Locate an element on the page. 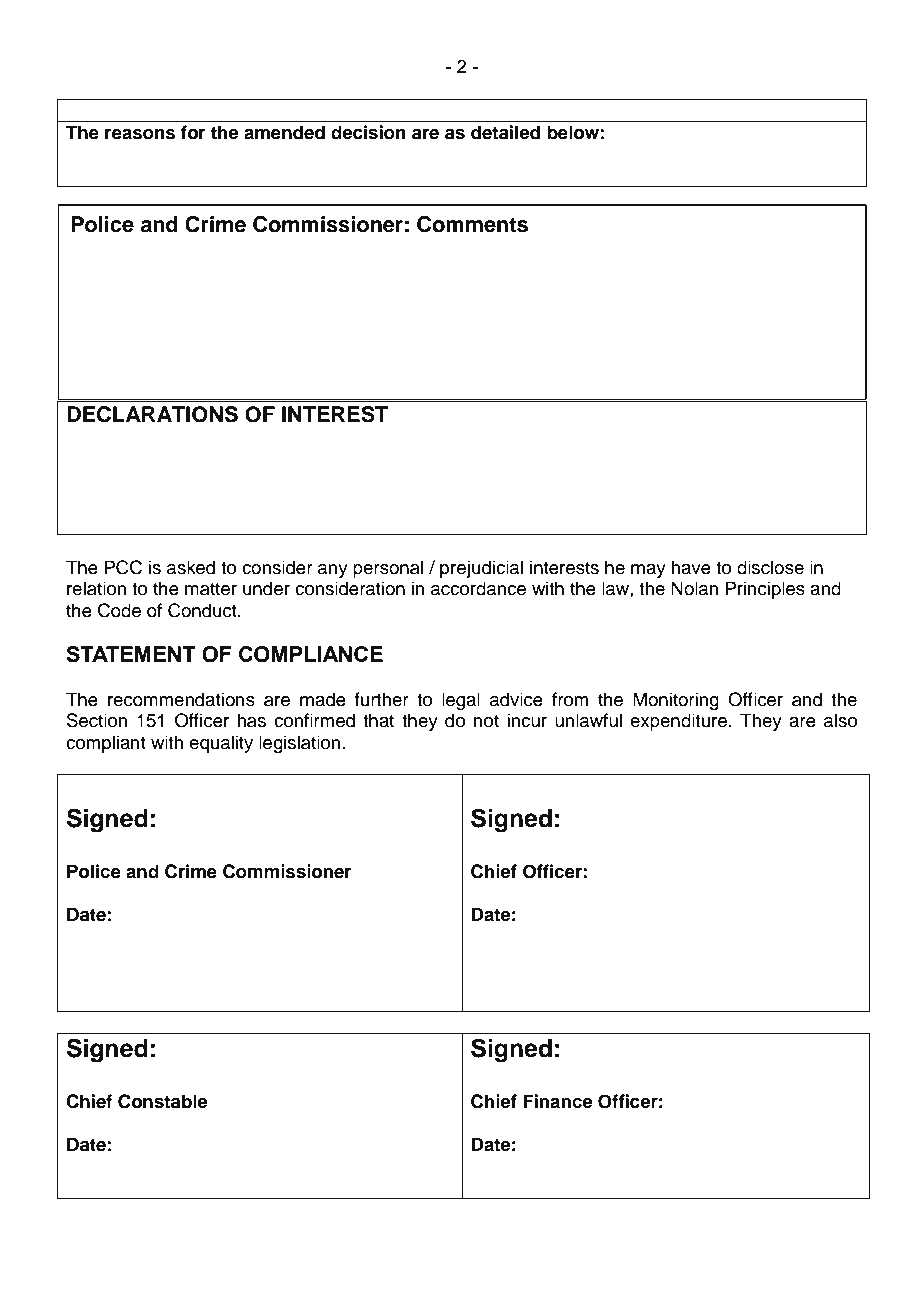 The width and height of the document is (924, 1308). expenditure is located at coordinates (678, 722).
